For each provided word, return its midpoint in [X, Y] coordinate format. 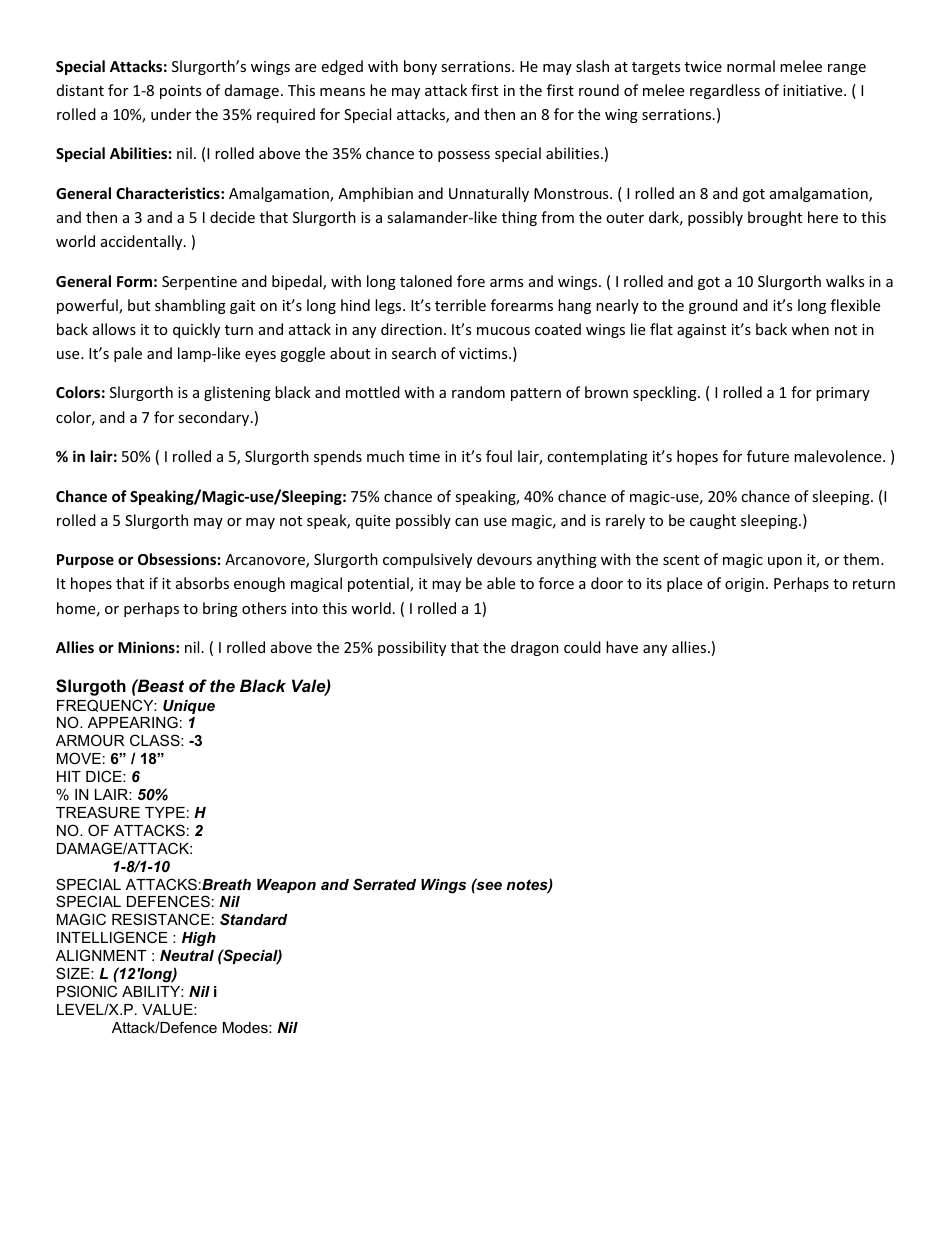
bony [420, 67]
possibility [412, 648]
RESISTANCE [161, 919]
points [180, 92]
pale [128, 354]
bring [220, 609]
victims [484, 353]
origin [744, 585]
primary [843, 394]
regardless [725, 91]
